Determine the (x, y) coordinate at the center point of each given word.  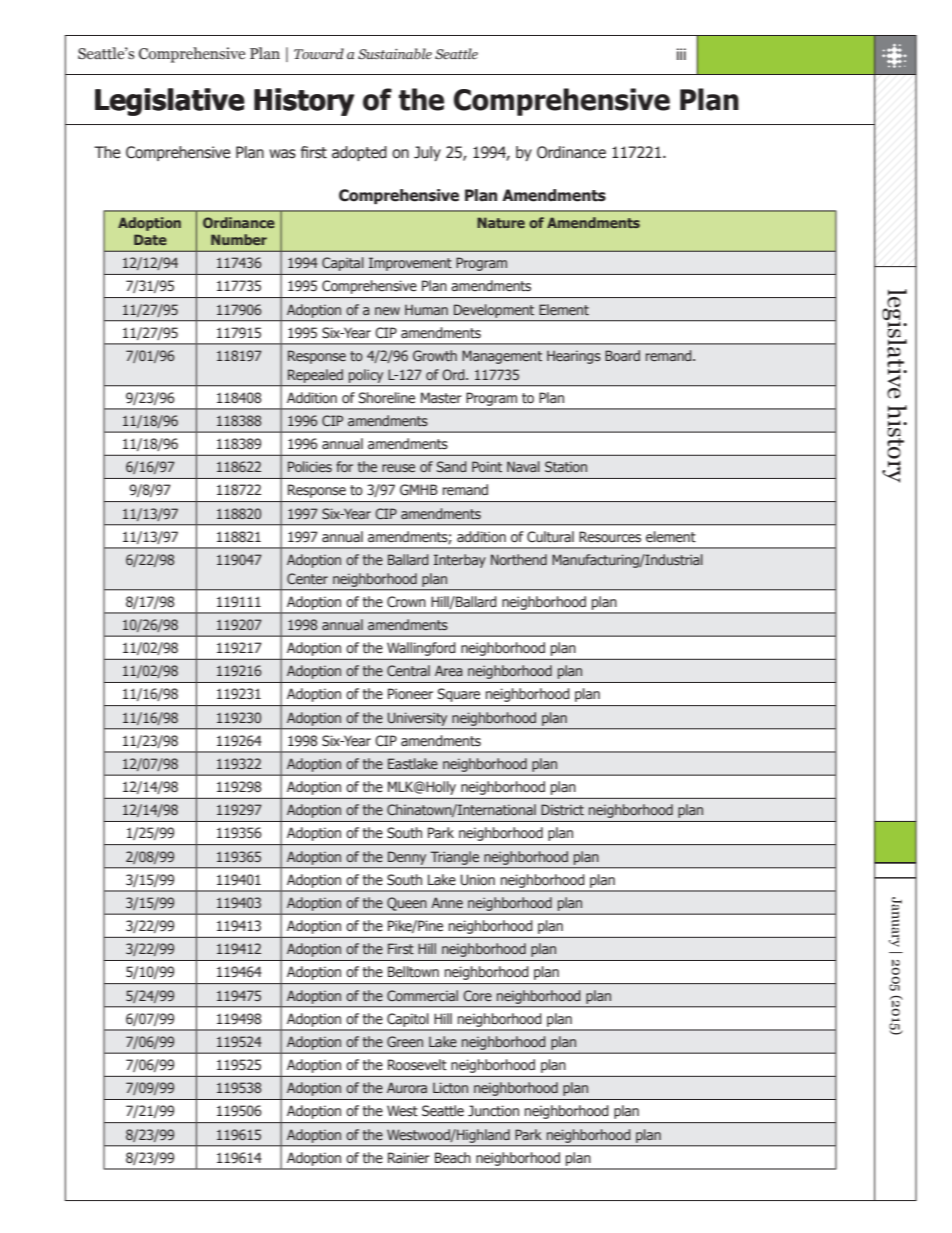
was (282, 154)
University (417, 719)
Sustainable (395, 54)
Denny (407, 858)
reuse (398, 468)
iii (681, 54)
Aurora (407, 1087)
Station (566, 466)
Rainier (409, 1158)
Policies (310, 466)
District (562, 809)
